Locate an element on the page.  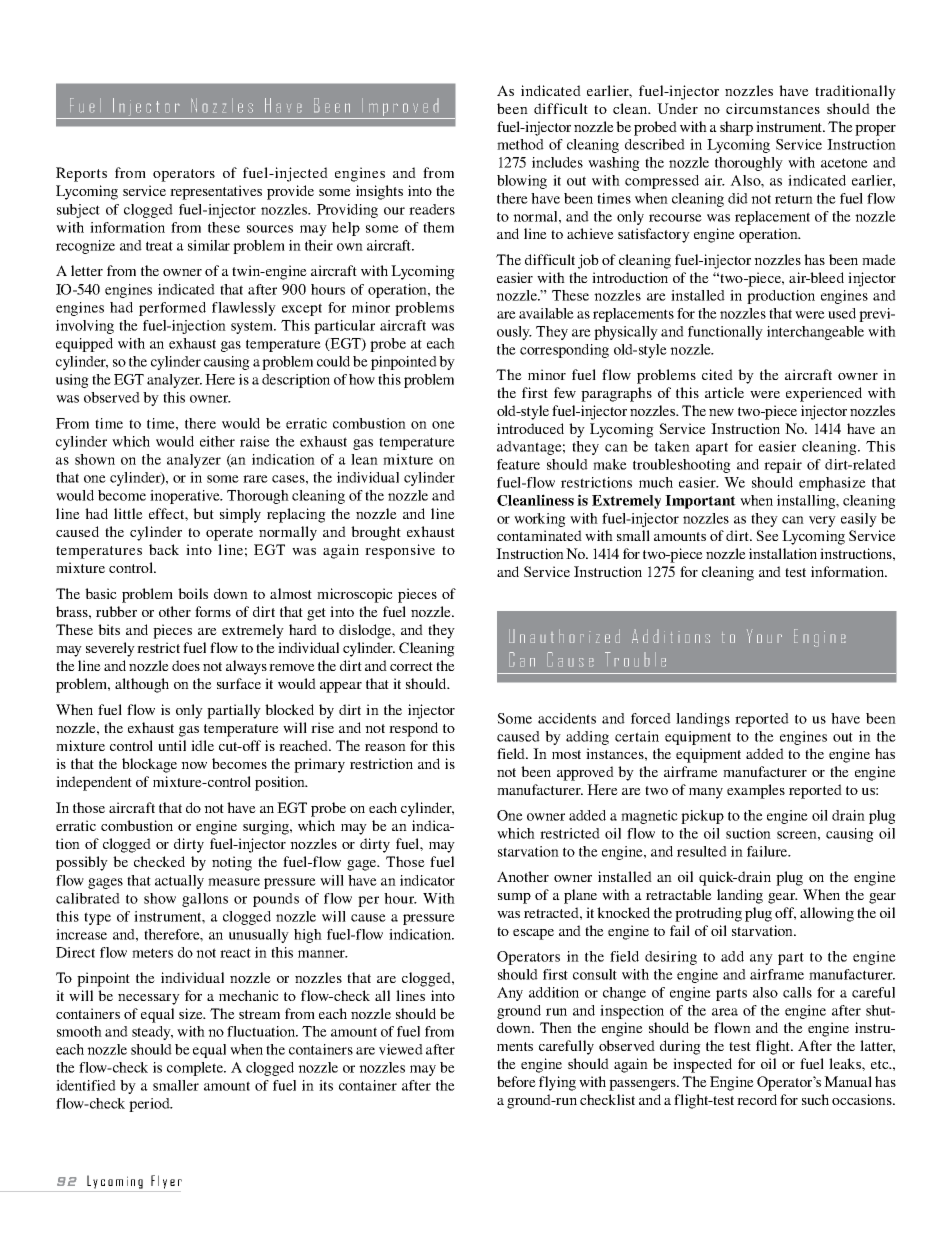
performed is located at coordinates (172, 309).
